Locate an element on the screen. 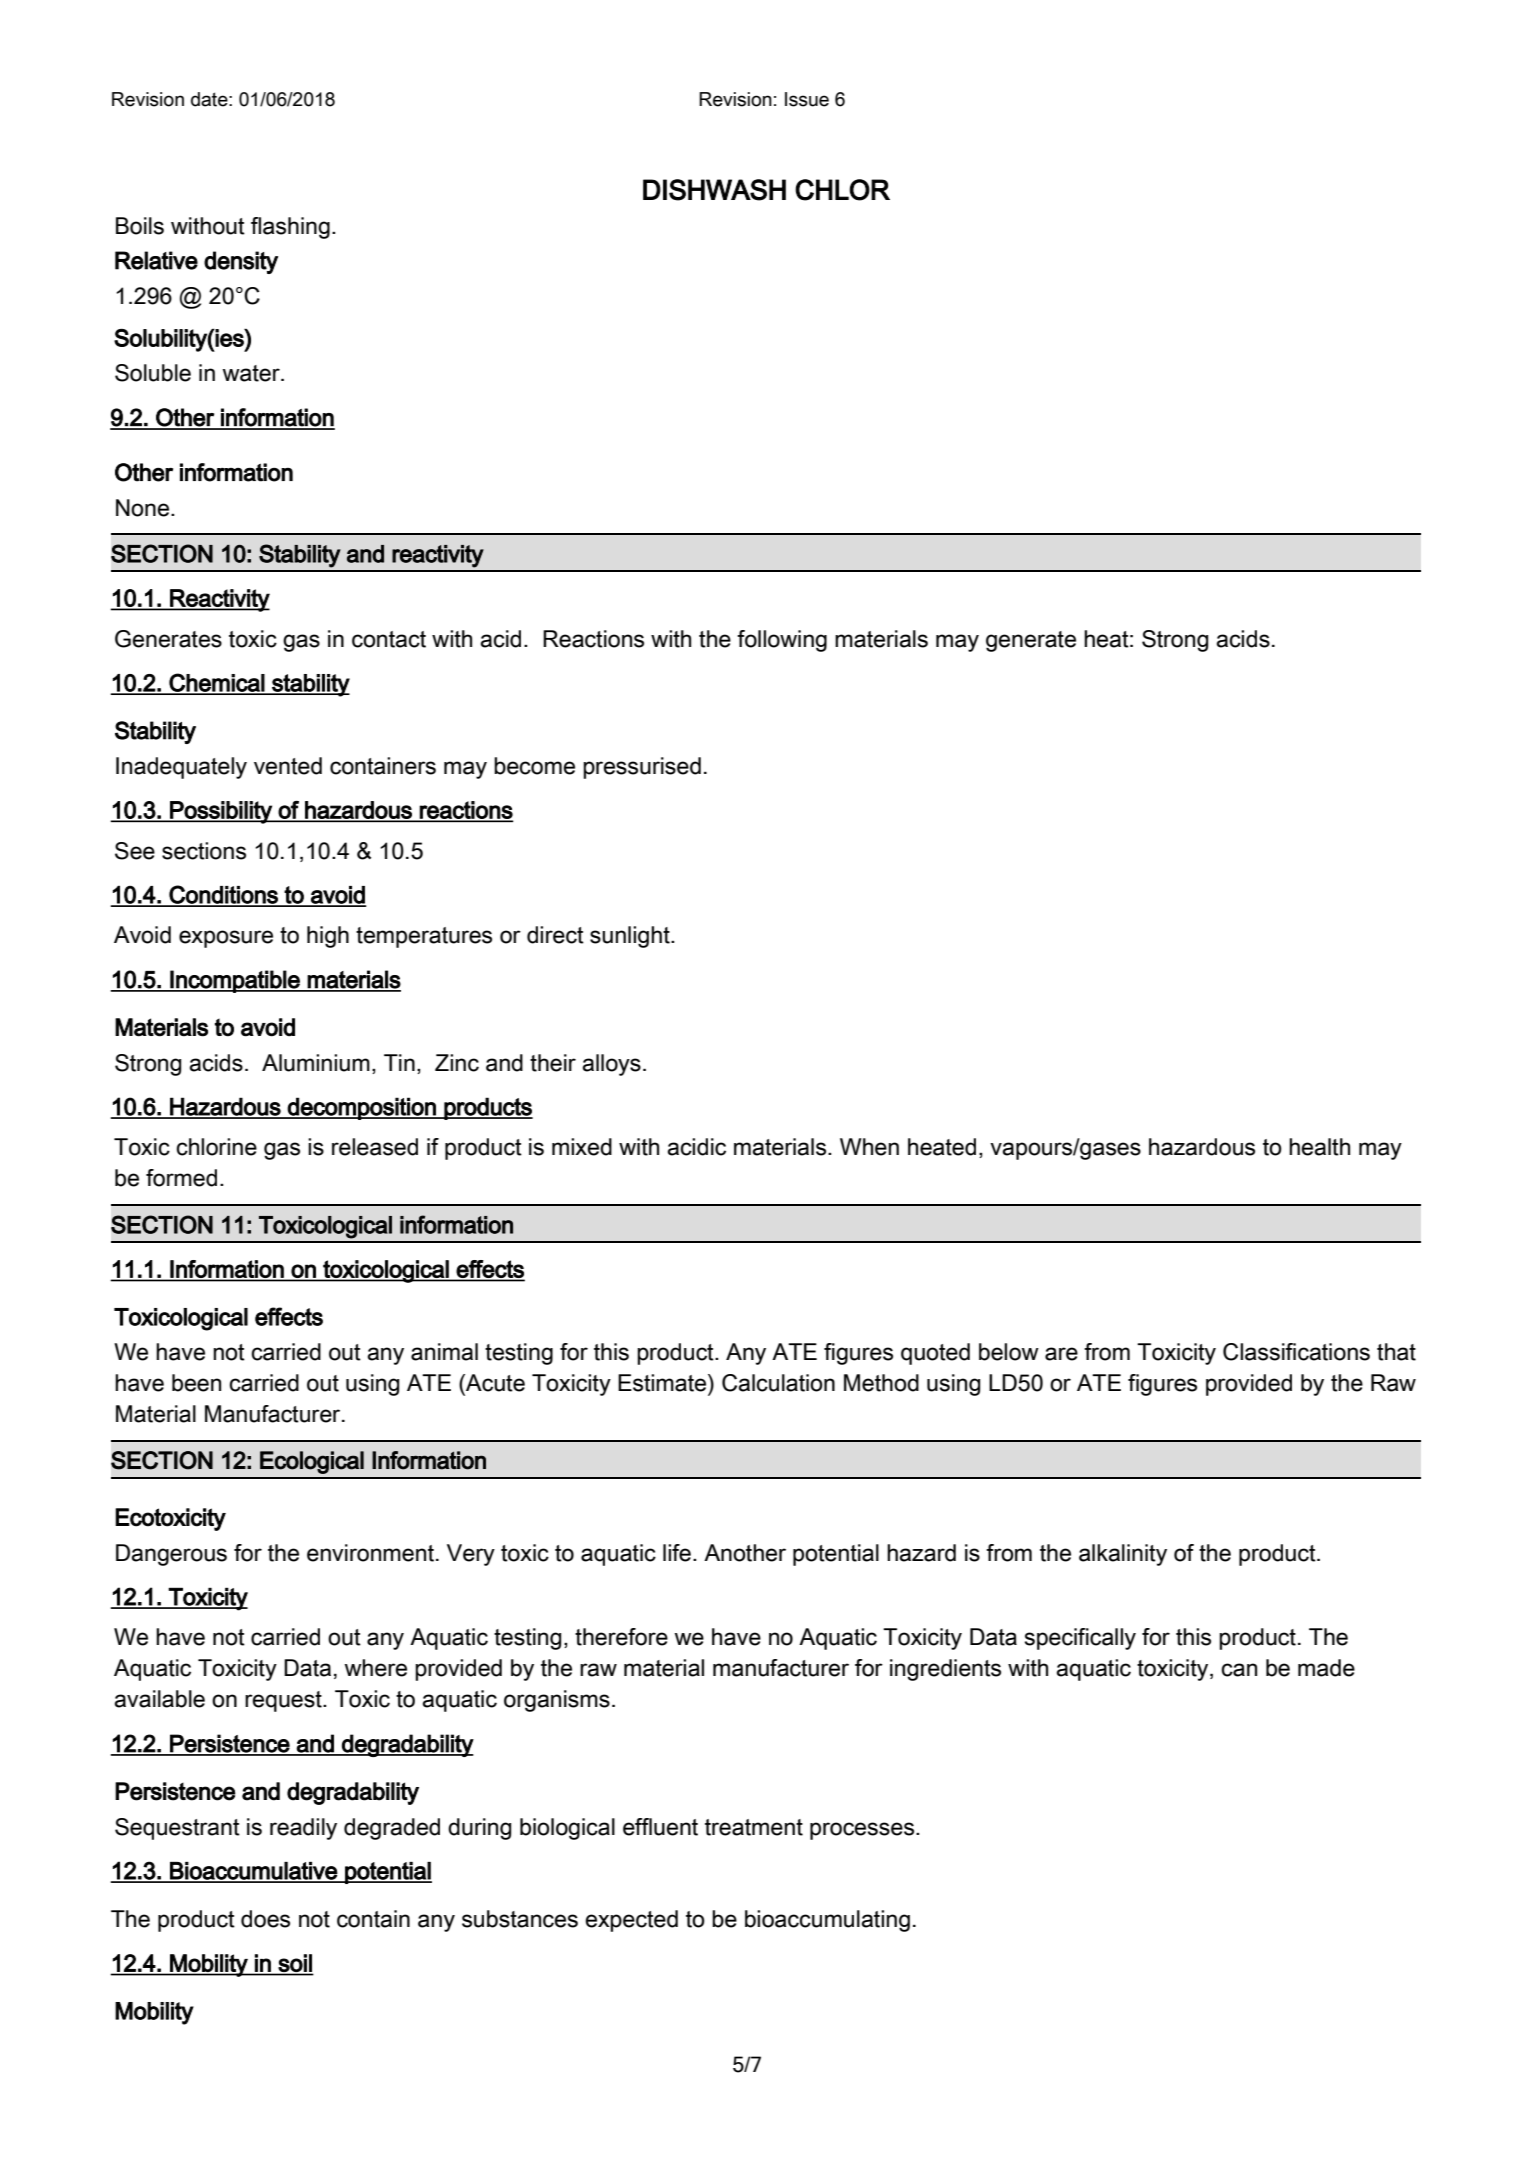 This screenshot has width=1534, height=2168. Classifications is located at coordinates (1296, 1352).
